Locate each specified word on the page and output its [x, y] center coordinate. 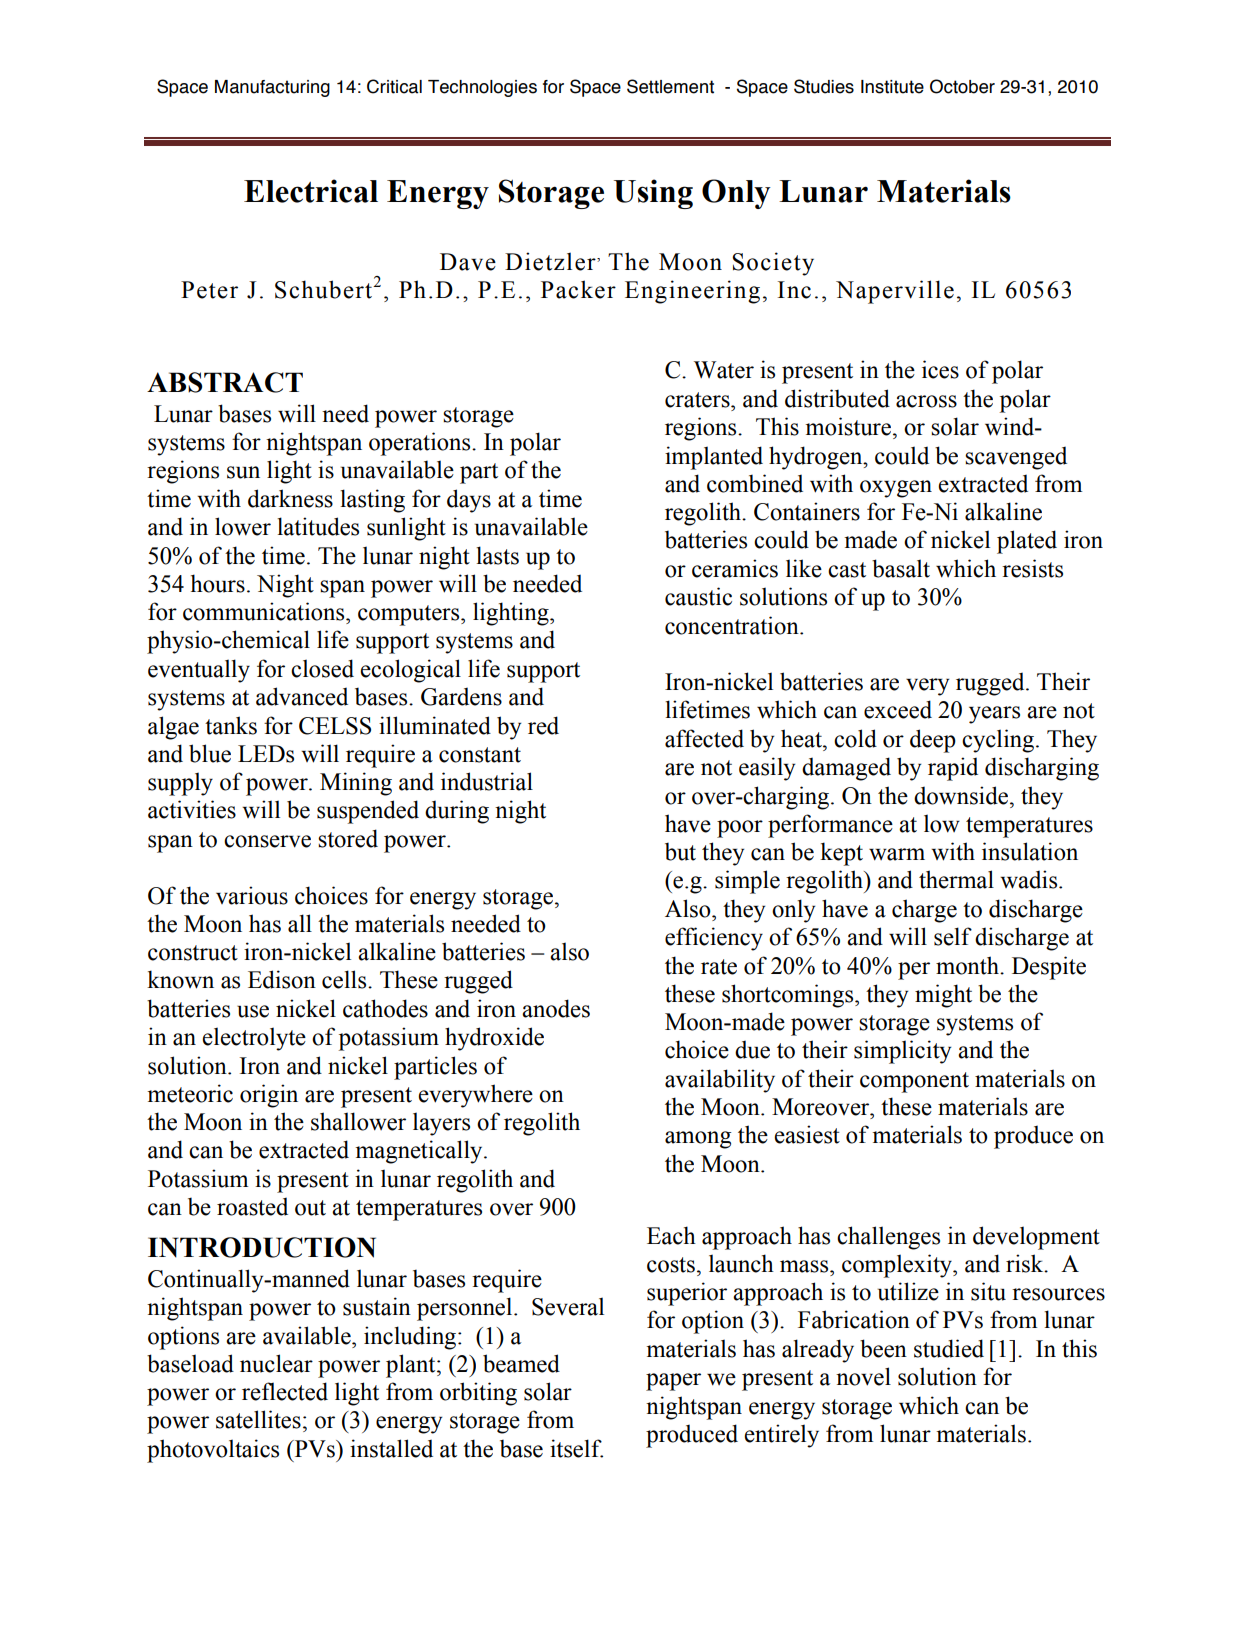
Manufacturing [272, 88]
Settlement [670, 86]
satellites [258, 1419]
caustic [698, 596]
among [698, 1140]
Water [724, 370]
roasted [252, 1206]
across [926, 401]
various [252, 895]
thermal [956, 879]
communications [265, 611]
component [914, 1082]
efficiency [714, 939]
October [962, 86]
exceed [898, 709]
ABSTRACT [225, 382]
